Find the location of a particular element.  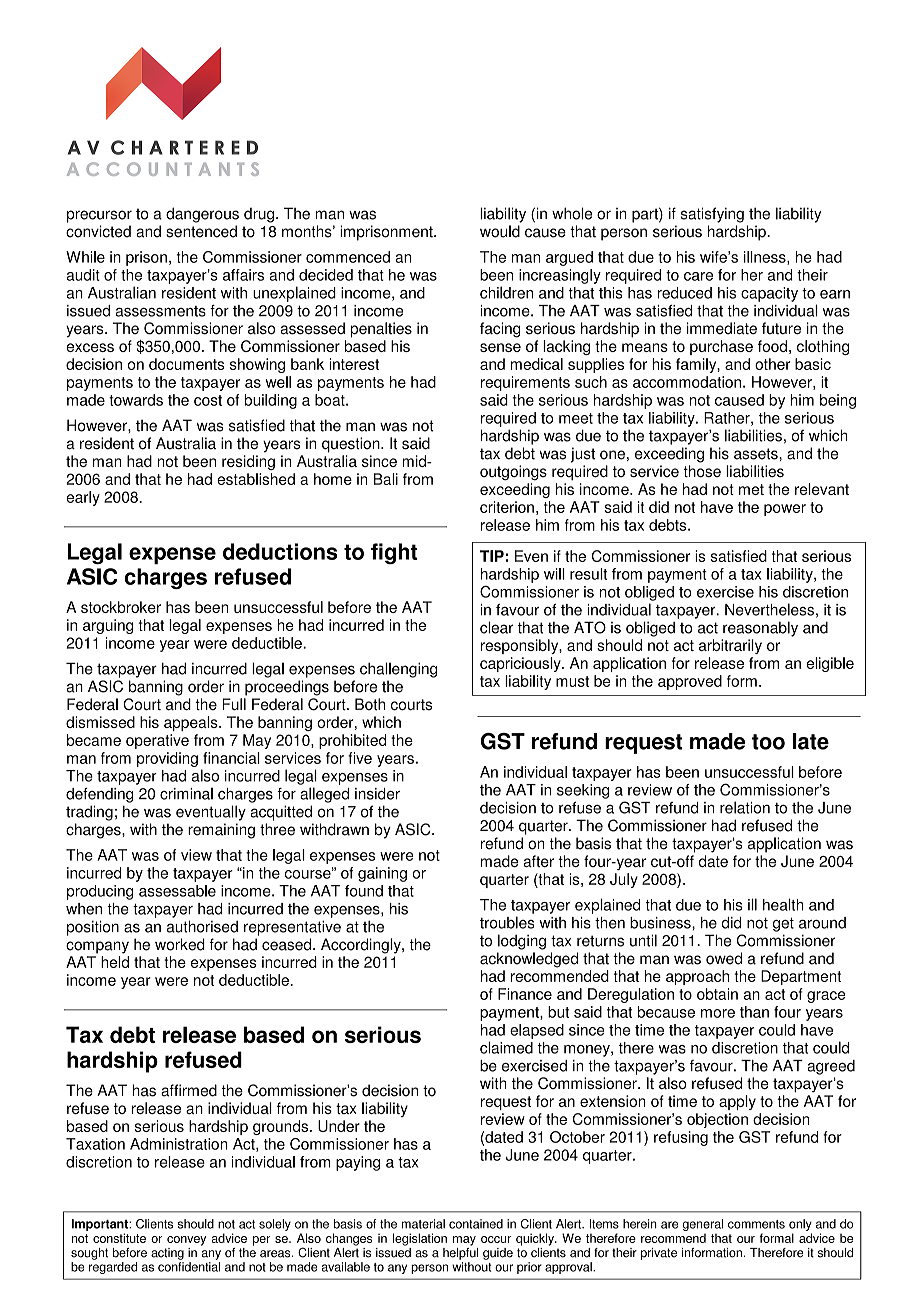

cost is located at coordinates (208, 400).
